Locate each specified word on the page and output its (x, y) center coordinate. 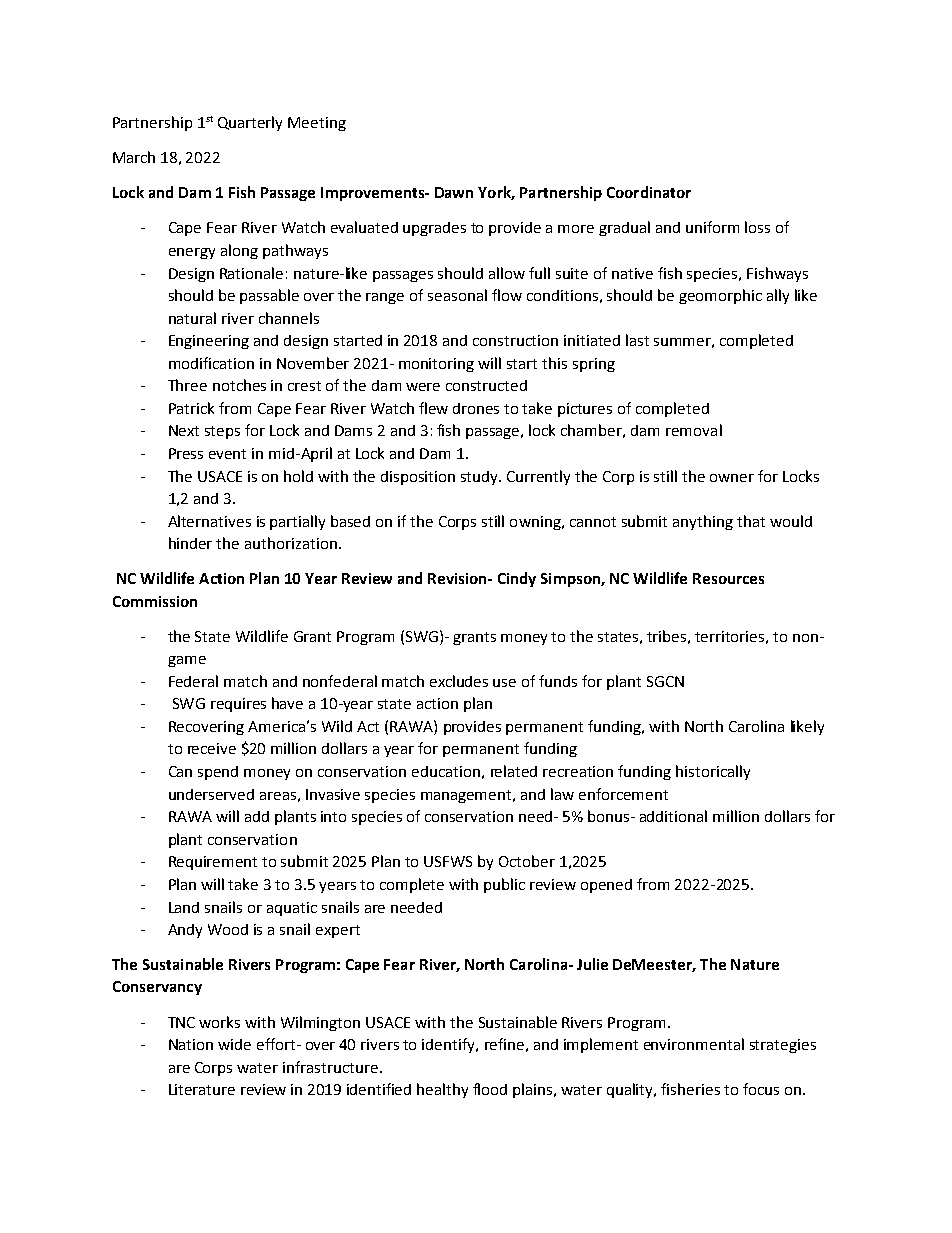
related (514, 771)
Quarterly (250, 123)
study (481, 478)
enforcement (623, 794)
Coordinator (649, 192)
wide (234, 1044)
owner (732, 478)
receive (212, 748)
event (227, 454)
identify (450, 1045)
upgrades (434, 229)
